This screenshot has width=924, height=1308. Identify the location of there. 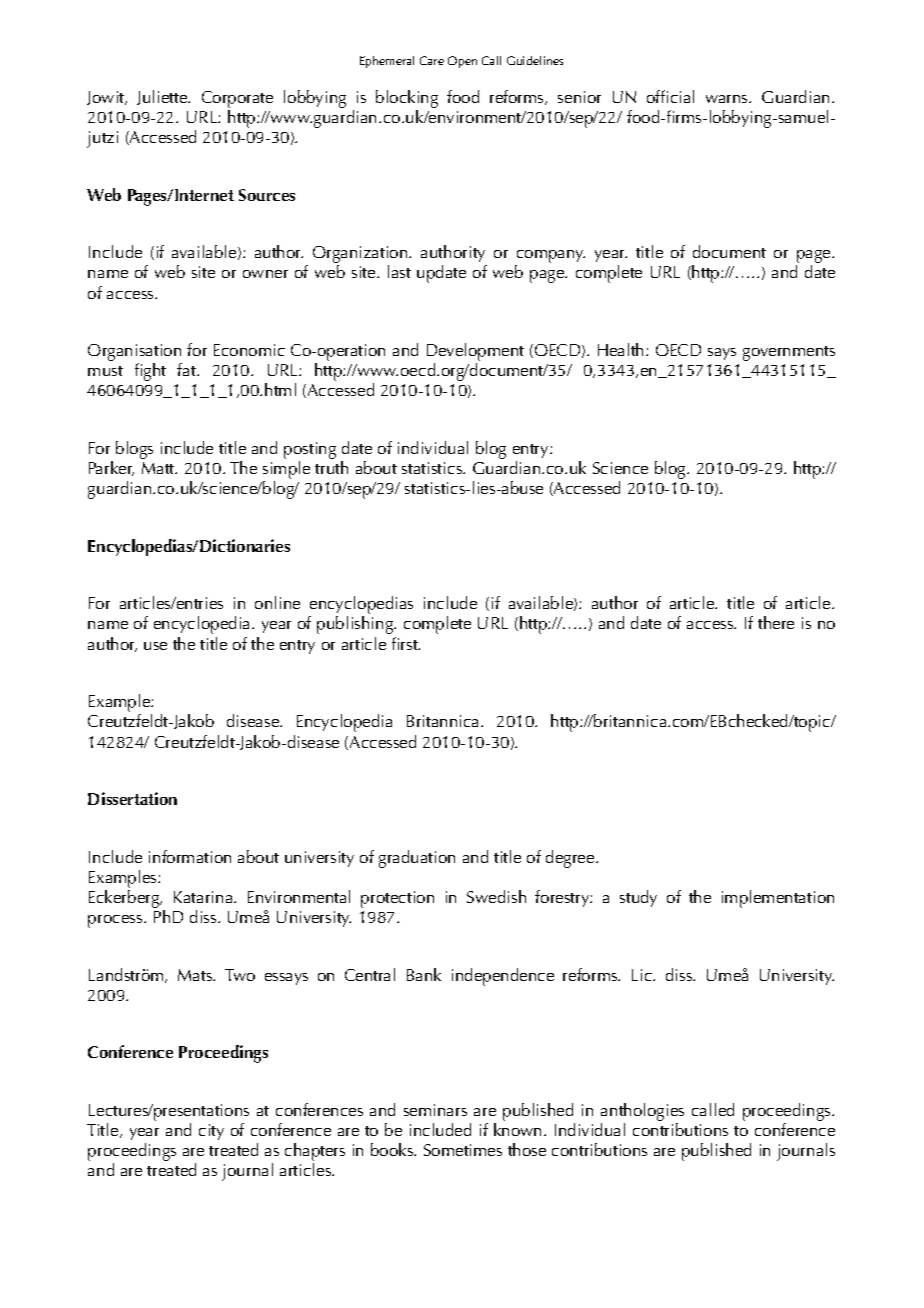
(776, 622).
